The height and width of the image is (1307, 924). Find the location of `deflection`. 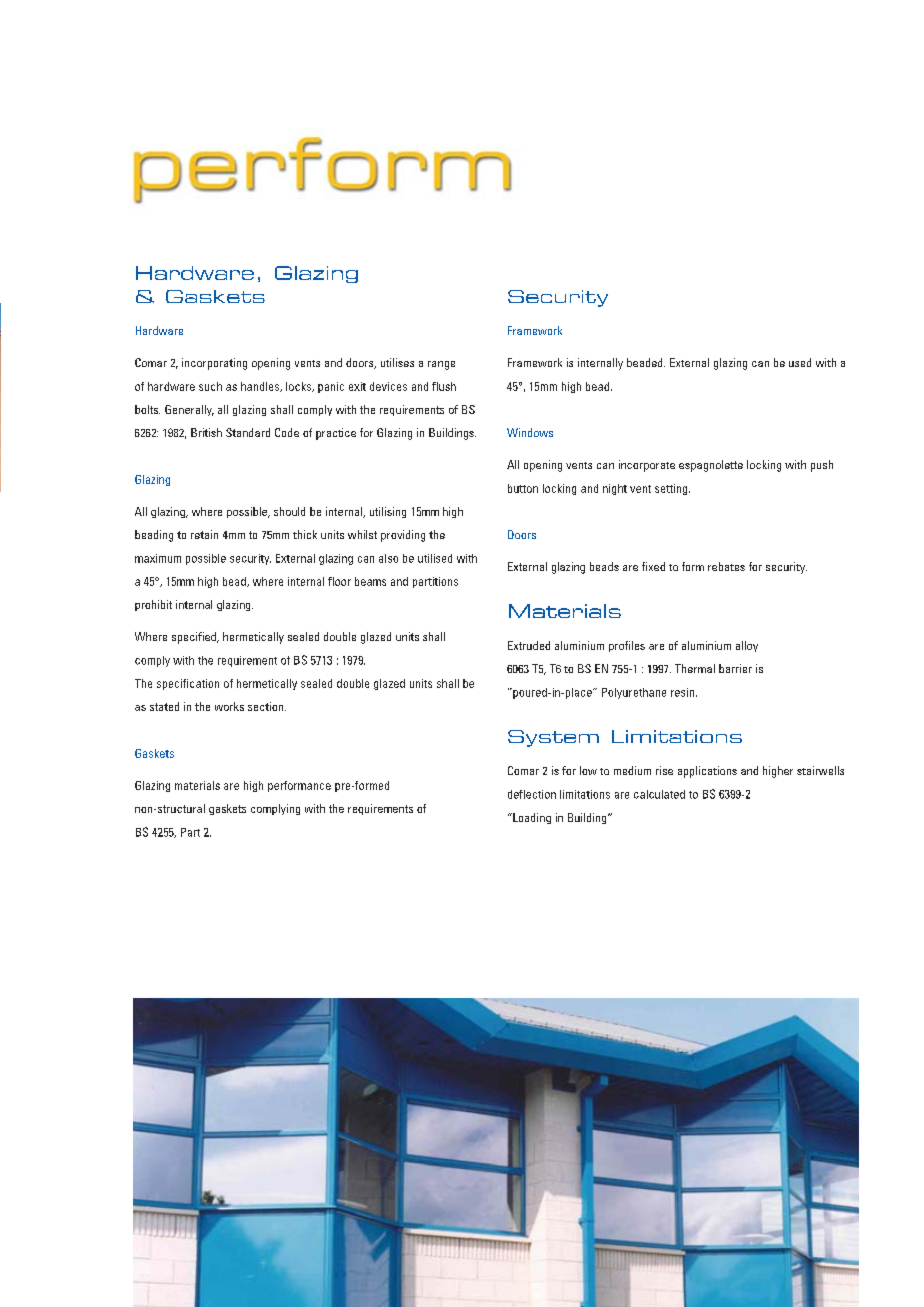

deflection is located at coordinates (532, 794).
